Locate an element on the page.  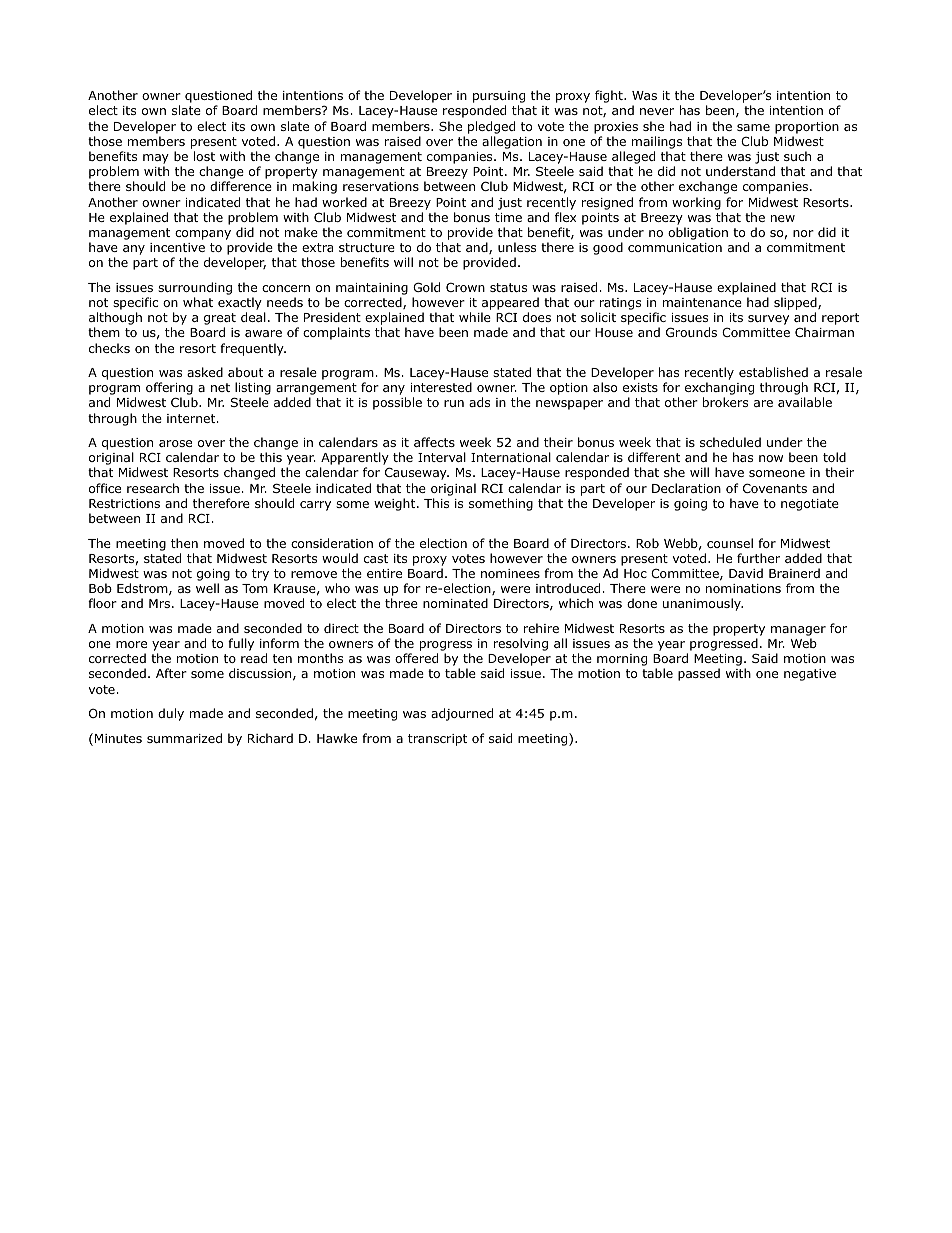
duly is located at coordinates (171, 714).
